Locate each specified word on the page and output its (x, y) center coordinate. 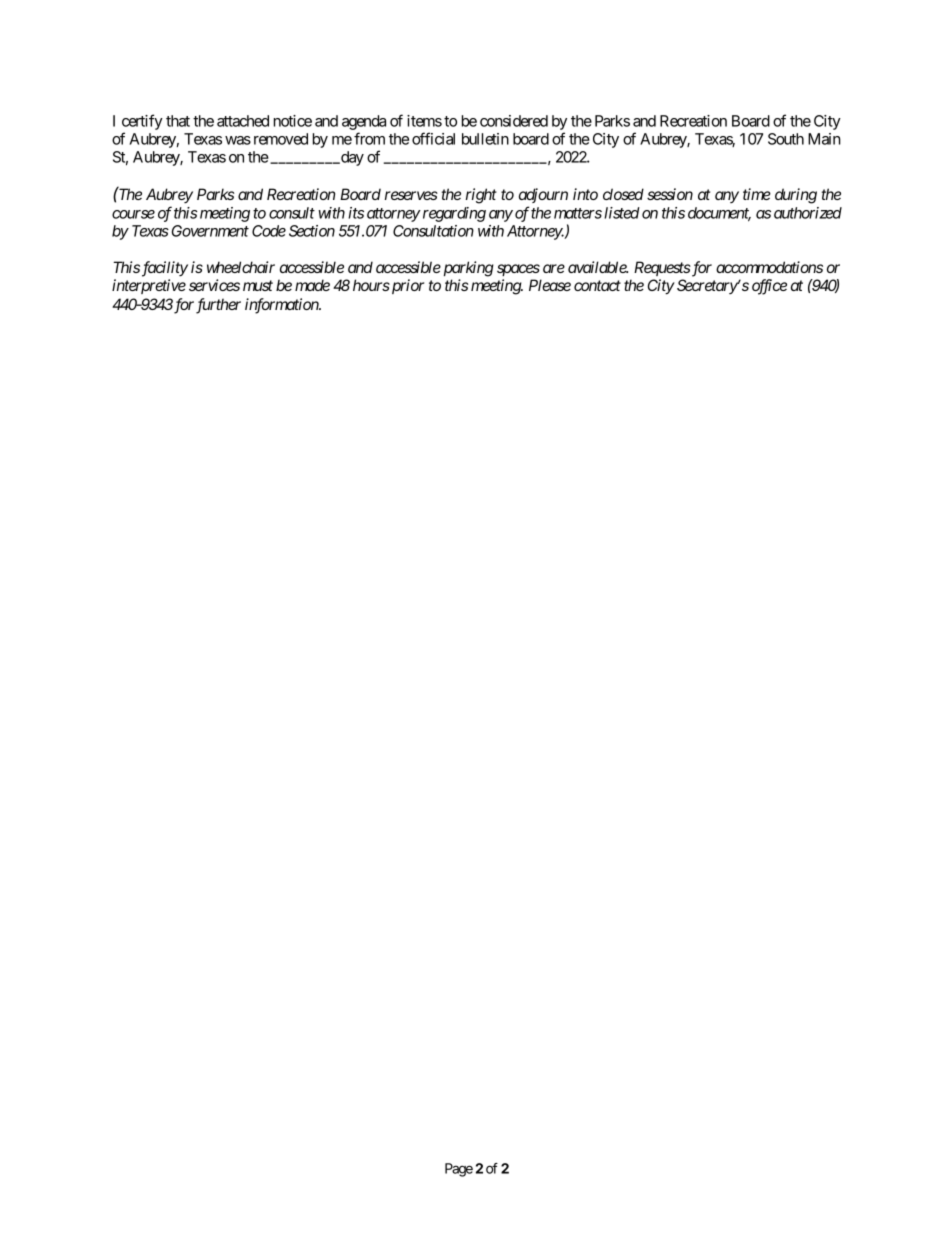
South (786, 139)
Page (459, 1170)
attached (243, 121)
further (218, 306)
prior (406, 286)
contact (597, 285)
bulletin (485, 139)
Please (550, 285)
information (282, 306)
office (769, 287)
